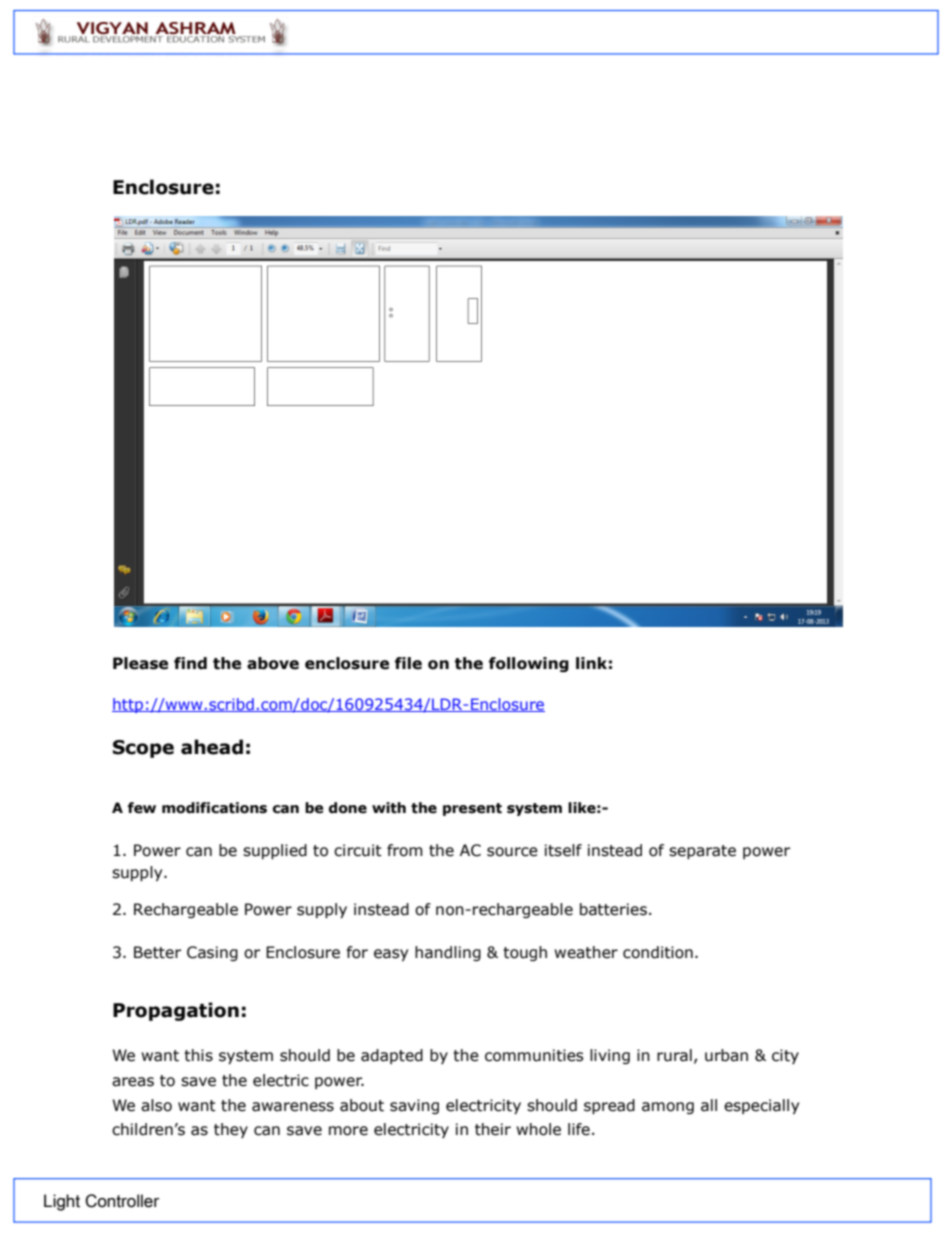 Image resolution: width=952 pixels, height=1233 pixels. I want to click on adapted, so click(392, 1056).
